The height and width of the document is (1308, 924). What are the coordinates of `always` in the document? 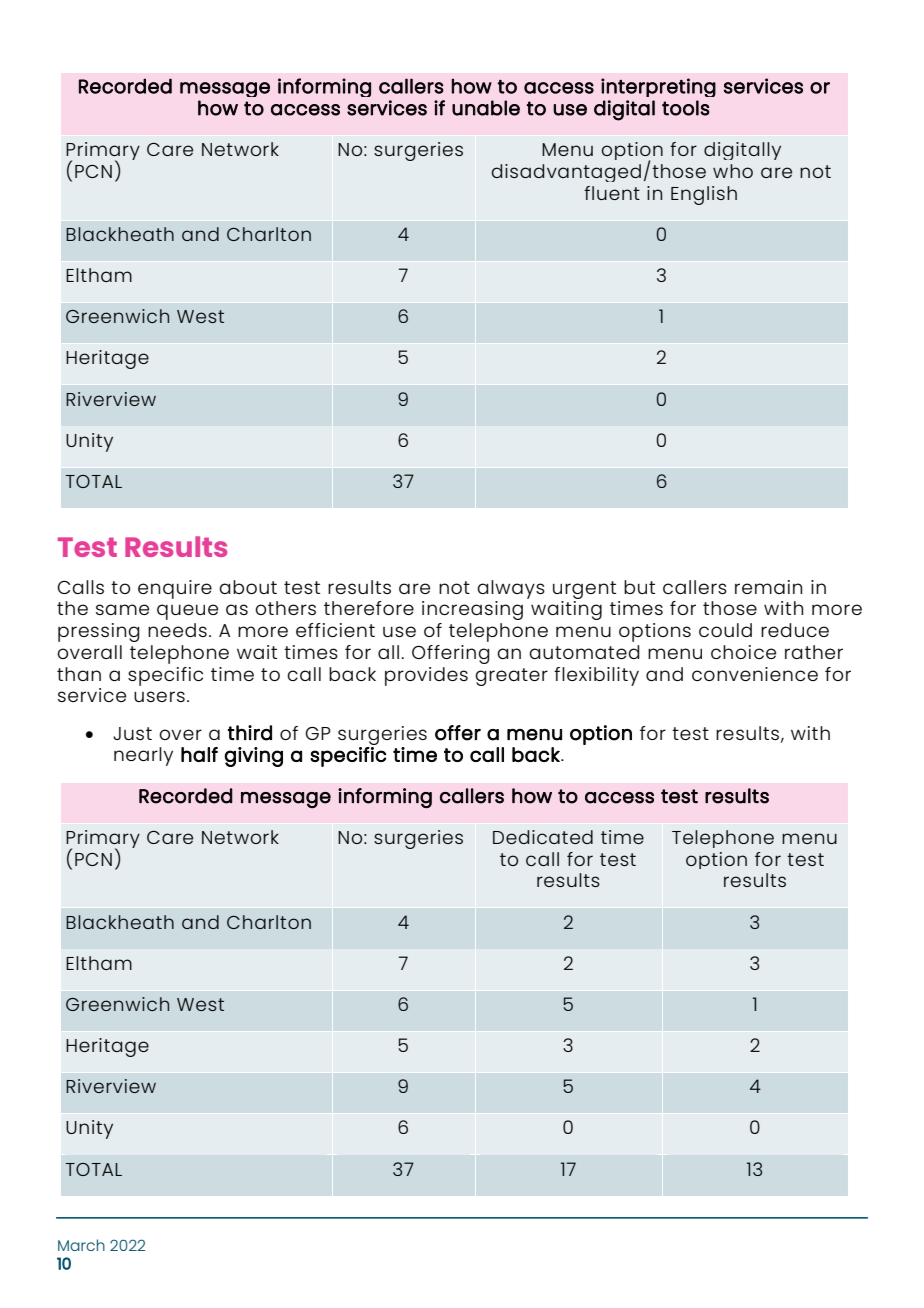 It's located at (511, 589).
